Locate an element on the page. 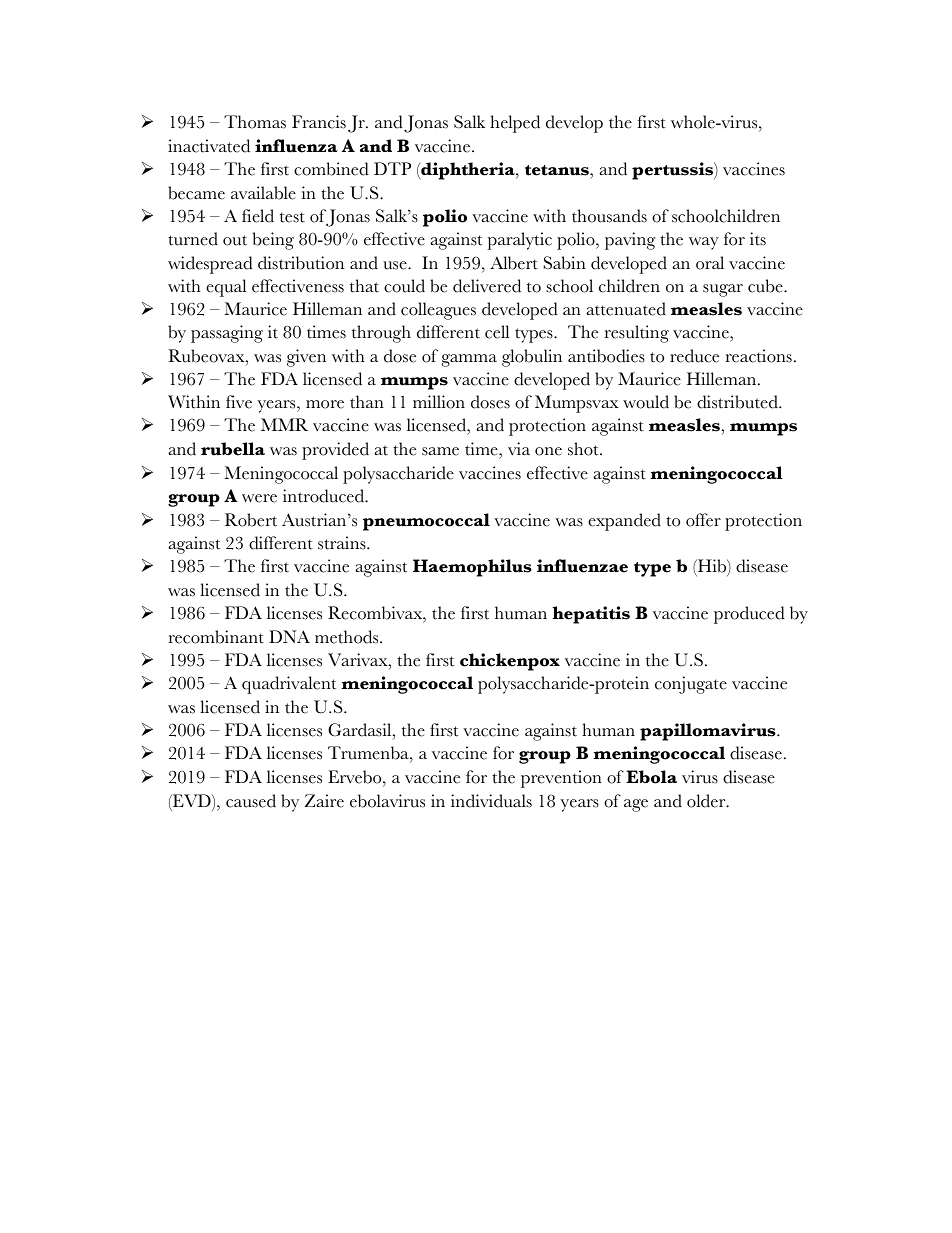  offer is located at coordinates (703, 520).
